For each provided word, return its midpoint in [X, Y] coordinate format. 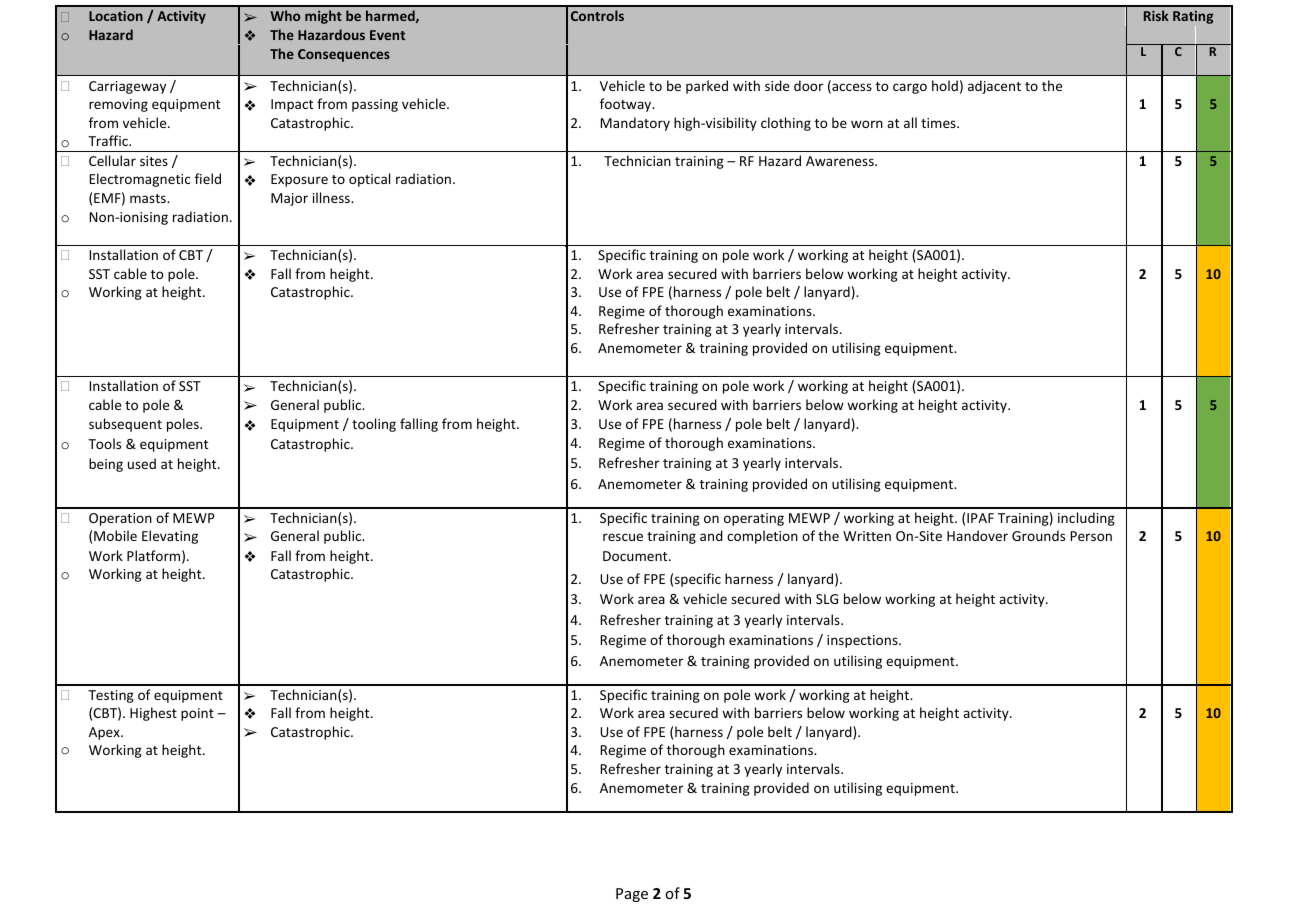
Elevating [170, 537]
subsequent [125, 425]
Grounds [1038, 535]
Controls [597, 15]
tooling [374, 425]
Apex [105, 733]
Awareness [841, 161]
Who [285, 15]
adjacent [994, 87]
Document [636, 556]
